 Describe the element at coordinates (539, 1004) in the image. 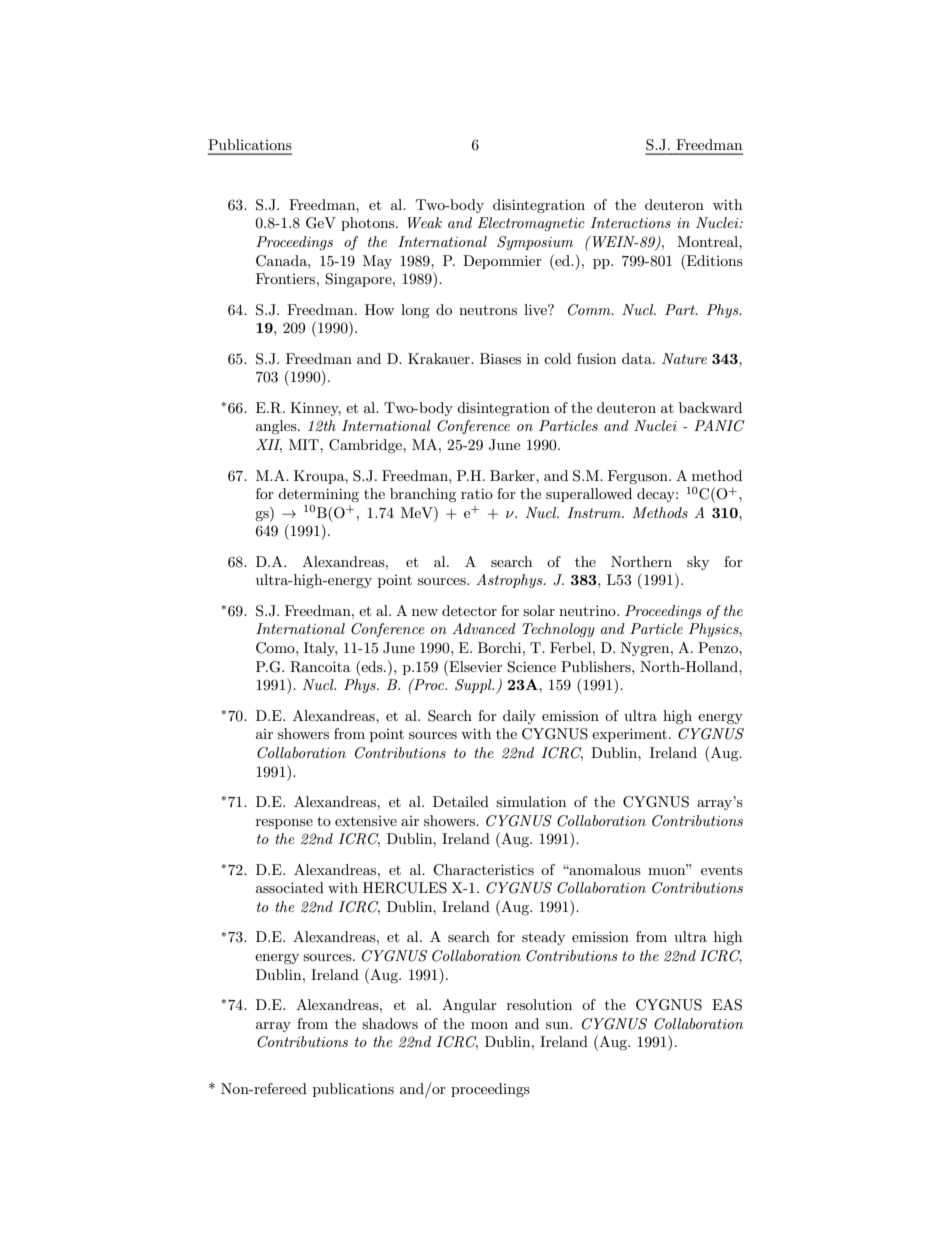

I see `resolution` at that location.
